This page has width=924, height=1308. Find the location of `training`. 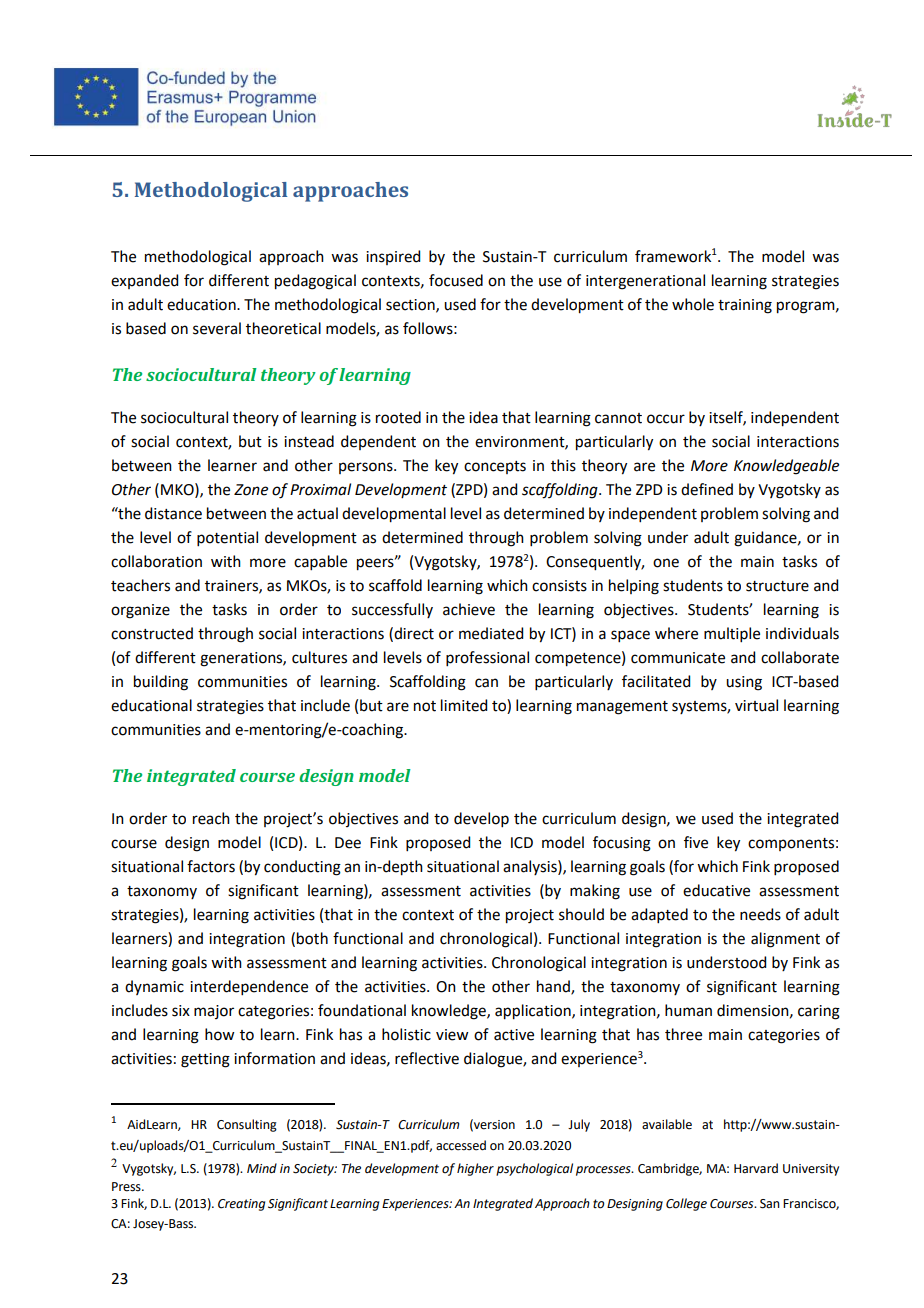

training is located at coordinates (745, 306).
